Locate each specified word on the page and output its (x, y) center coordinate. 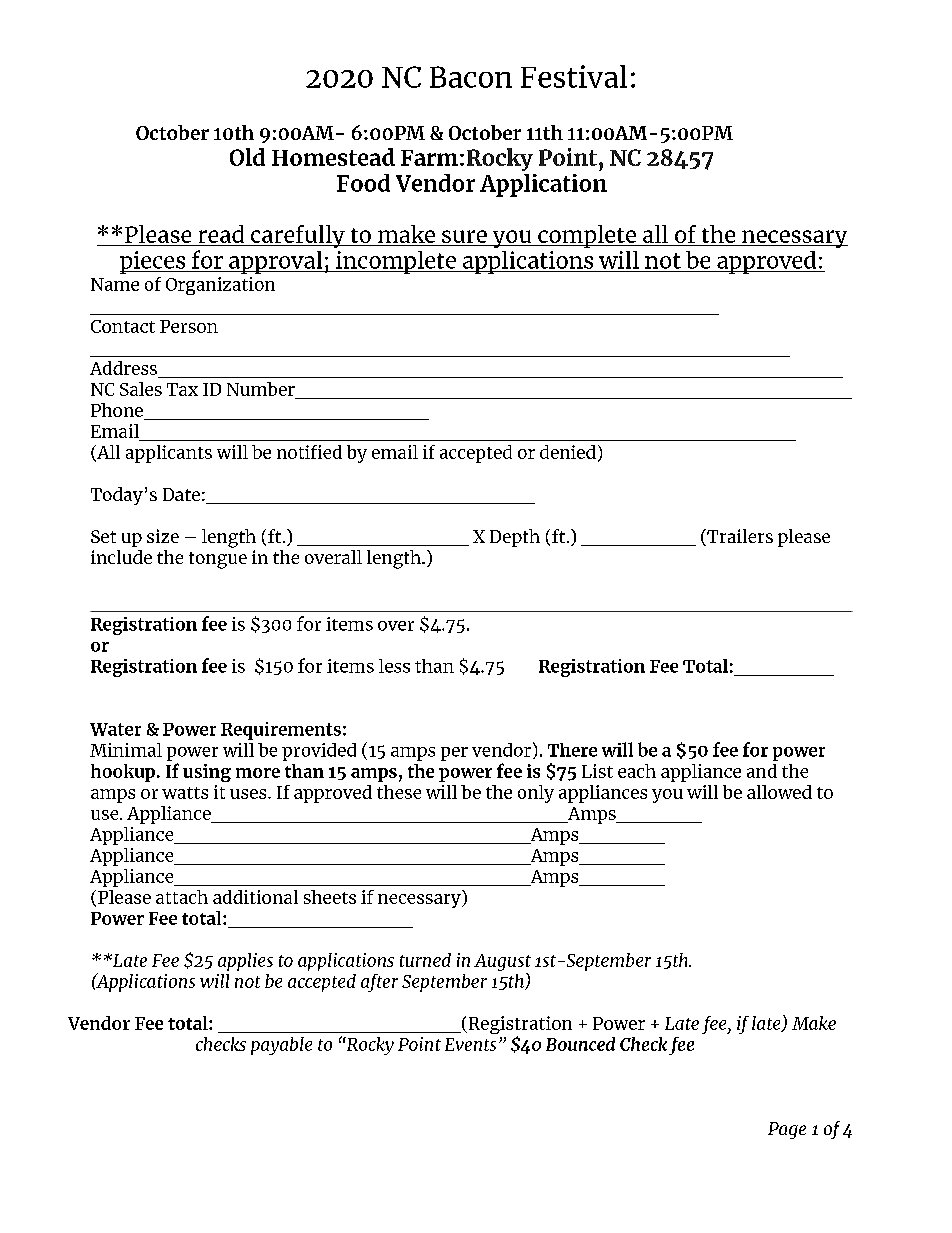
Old (247, 157)
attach (182, 897)
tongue (218, 560)
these (399, 792)
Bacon (471, 77)
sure (464, 238)
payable (281, 1046)
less (394, 666)
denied (568, 452)
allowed (779, 792)
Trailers (739, 537)
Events (470, 1044)
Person (189, 326)
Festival (574, 76)
